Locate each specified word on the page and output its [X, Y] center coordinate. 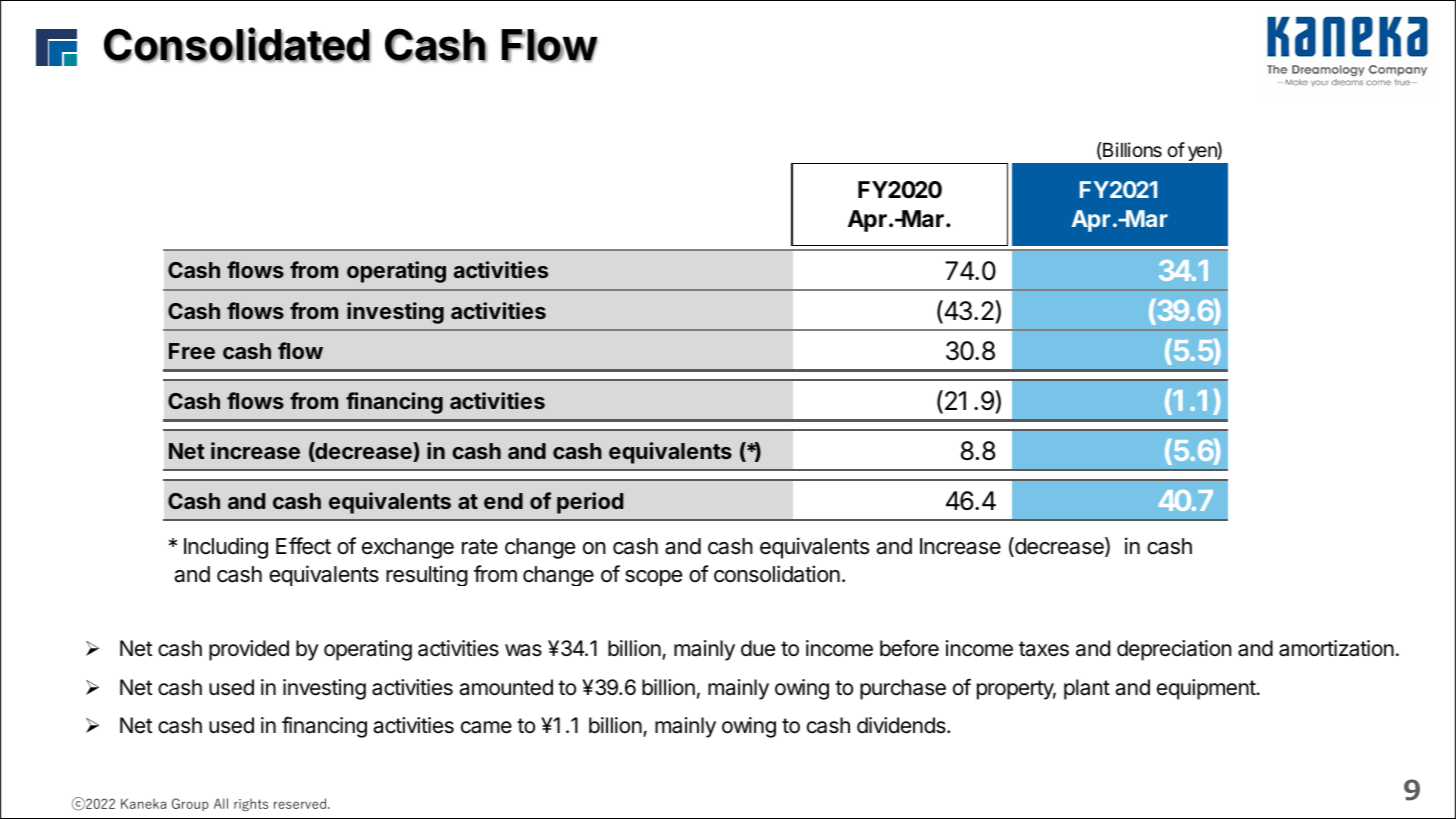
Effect [303, 546]
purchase [903, 689]
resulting [427, 575]
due [758, 648]
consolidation [777, 574]
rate [480, 547]
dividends [902, 725]
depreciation [1174, 650]
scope [653, 578]
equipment [1207, 689]
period [590, 503]
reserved [300, 803]
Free [192, 351]
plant [1087, 689]
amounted [506, 687]
